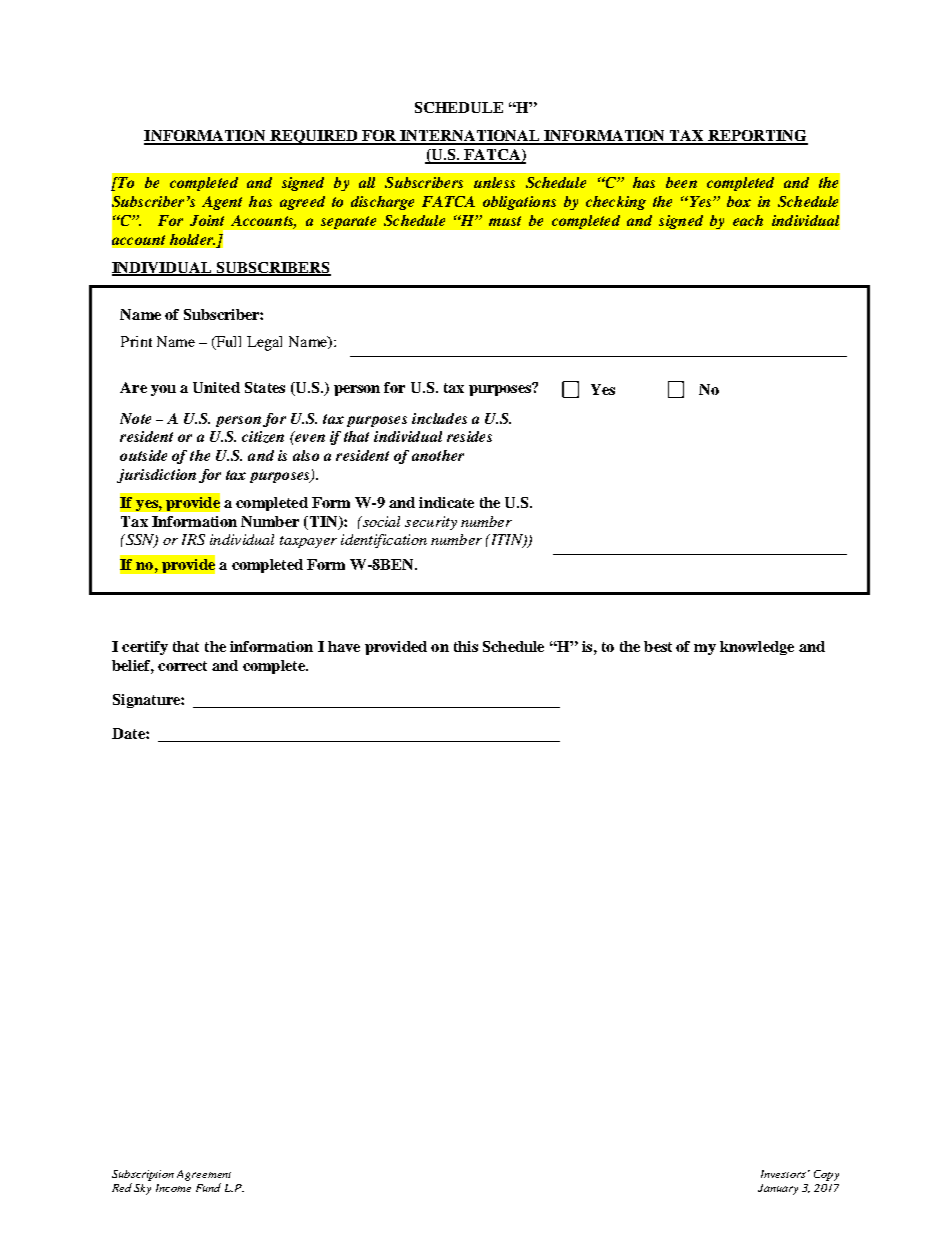  I want to click on box, so click(739, 201).
